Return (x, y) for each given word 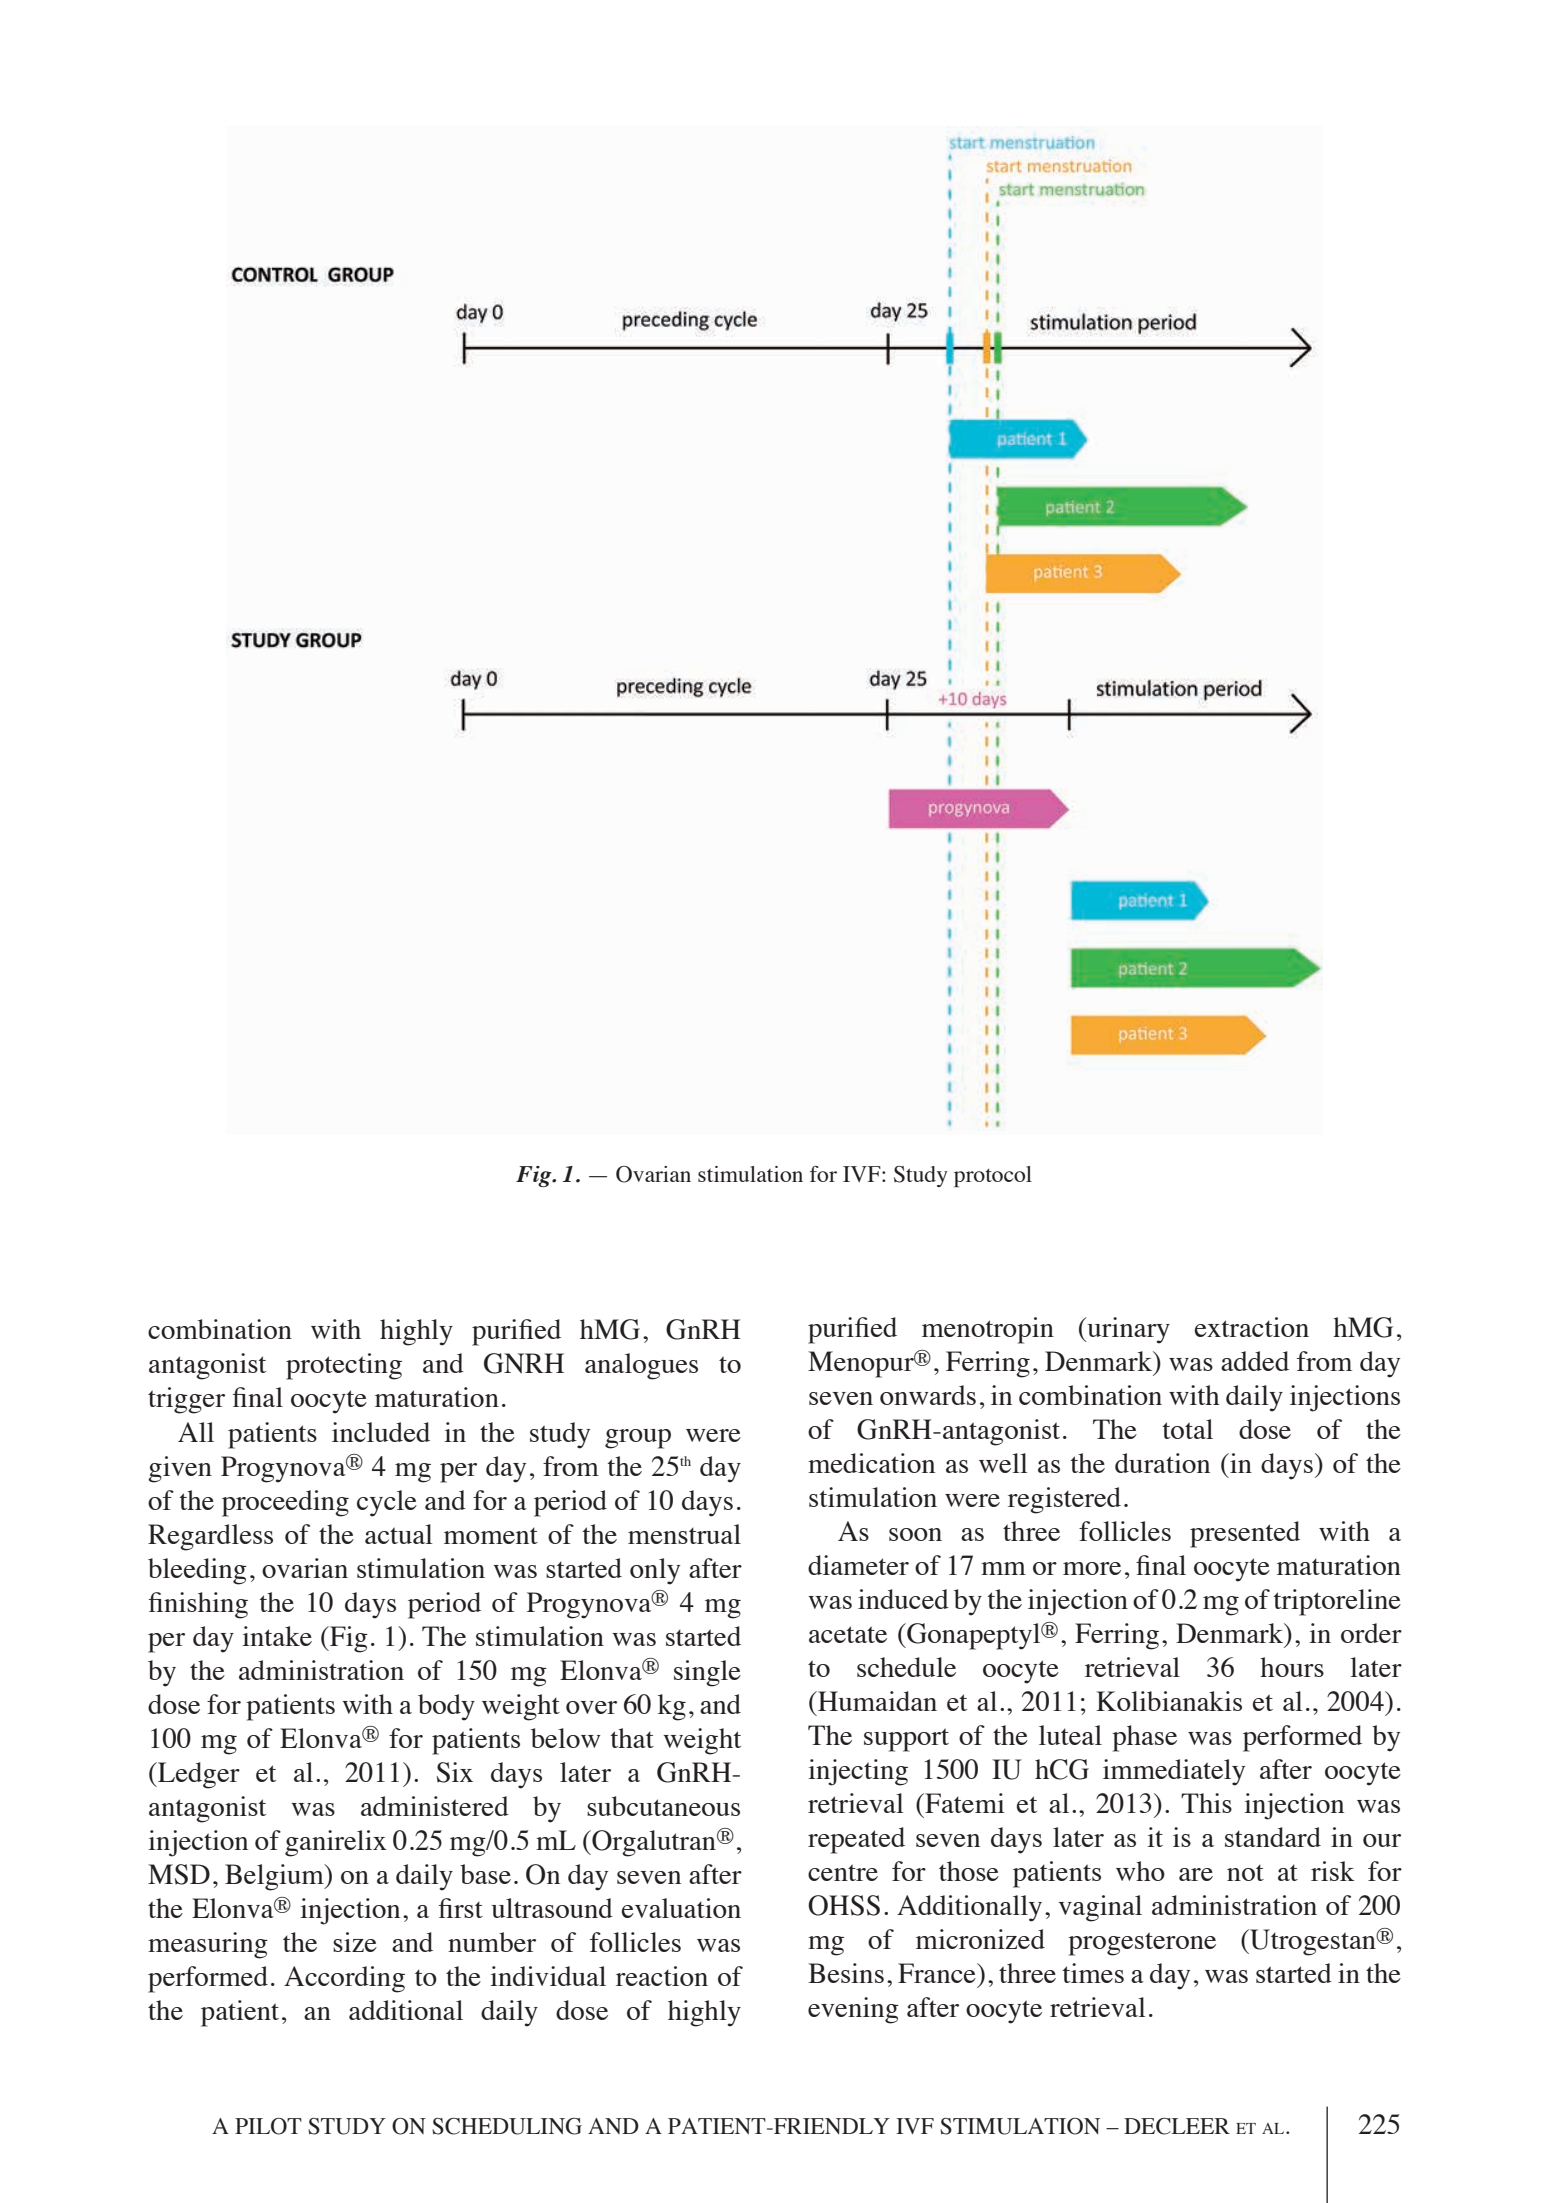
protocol (993, 1176)
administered (435, 1806)
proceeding (285, 1503)
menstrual (684, 1534)
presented (1245, 1534)
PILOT (268, 2126)
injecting (858, 1772)
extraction (1252, 1327)
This (1206, 1803)
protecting (344, 1366)
